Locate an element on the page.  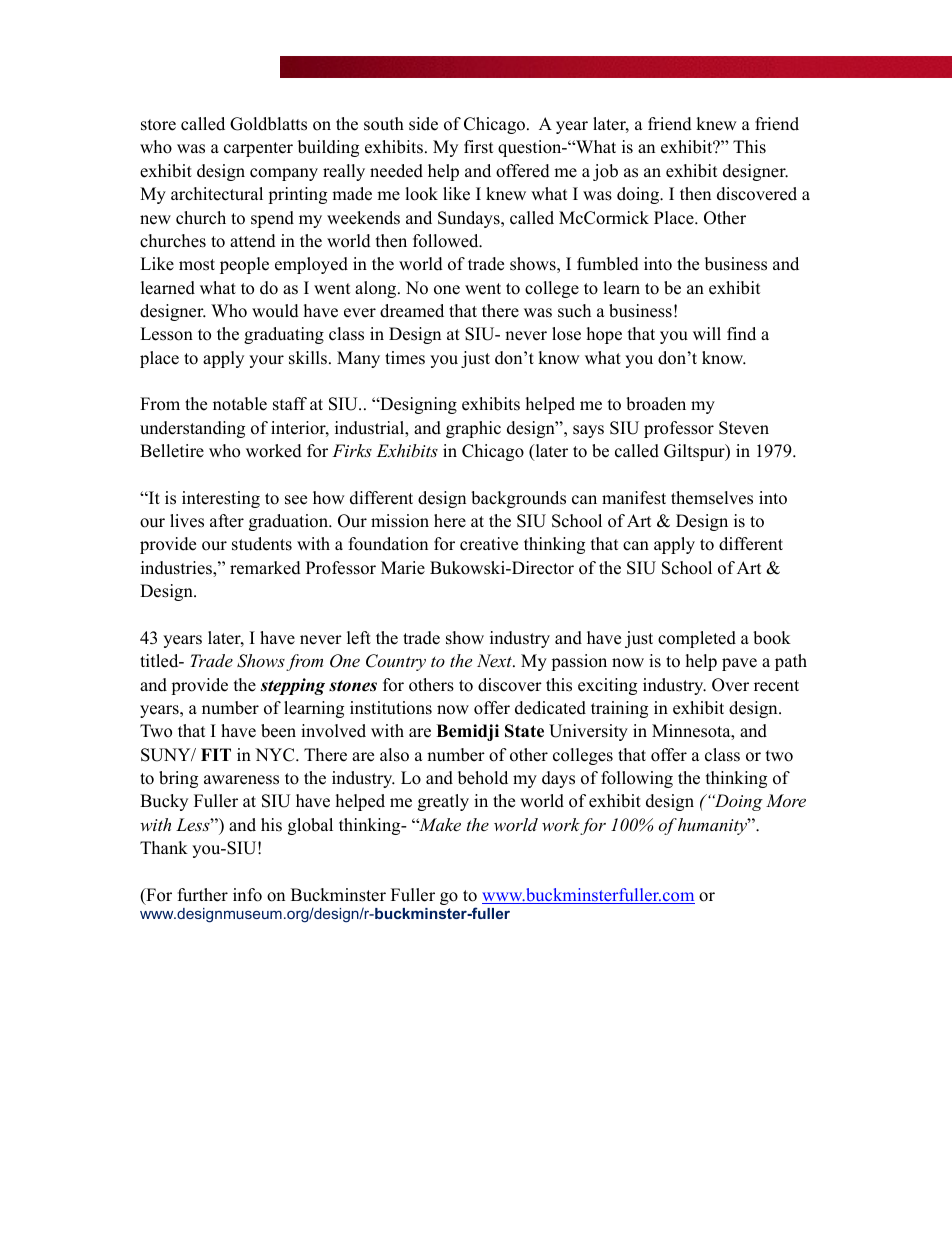
More is located at coordinates (786, 800).
